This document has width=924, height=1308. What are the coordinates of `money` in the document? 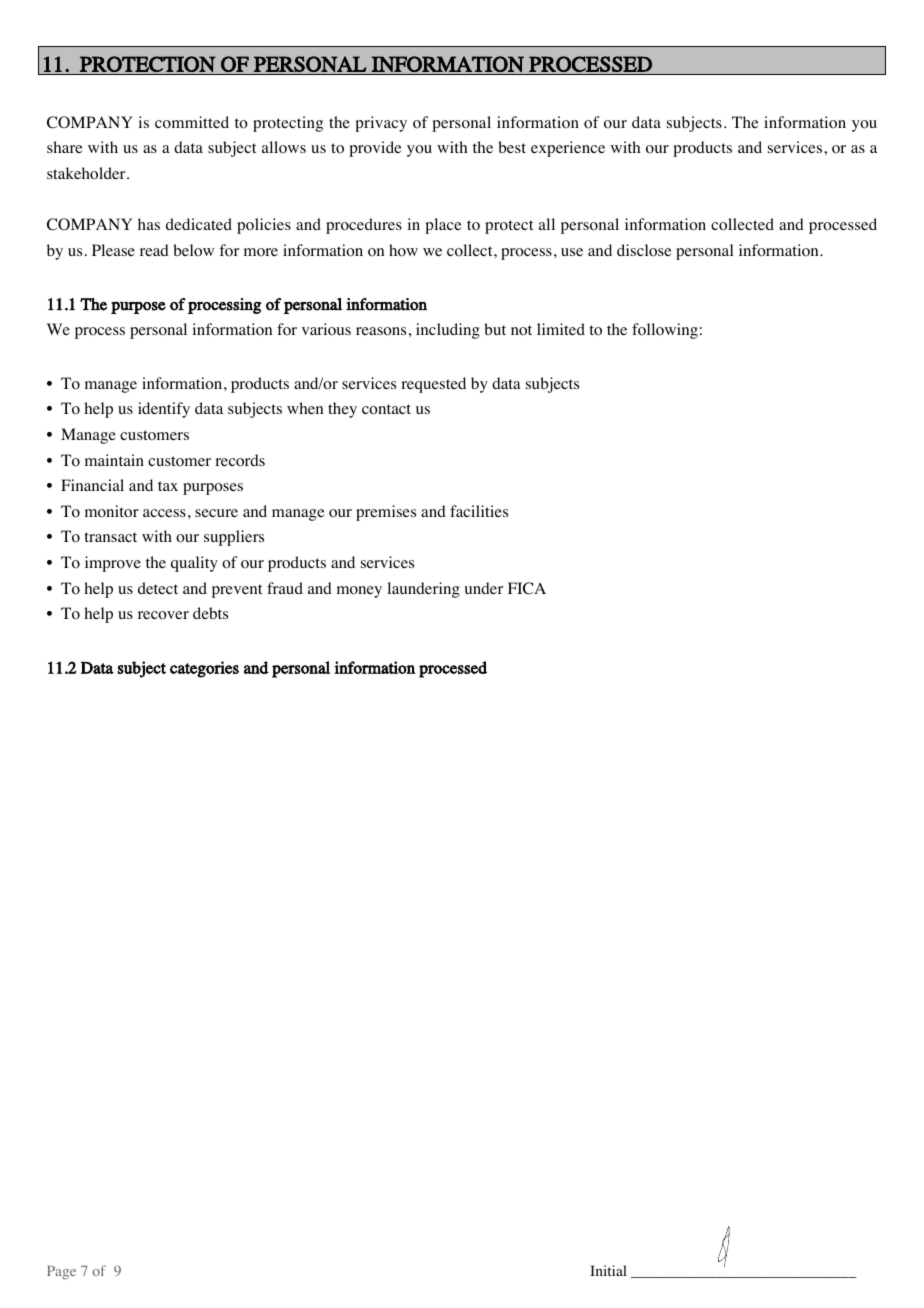 It's located at (359, 592).
